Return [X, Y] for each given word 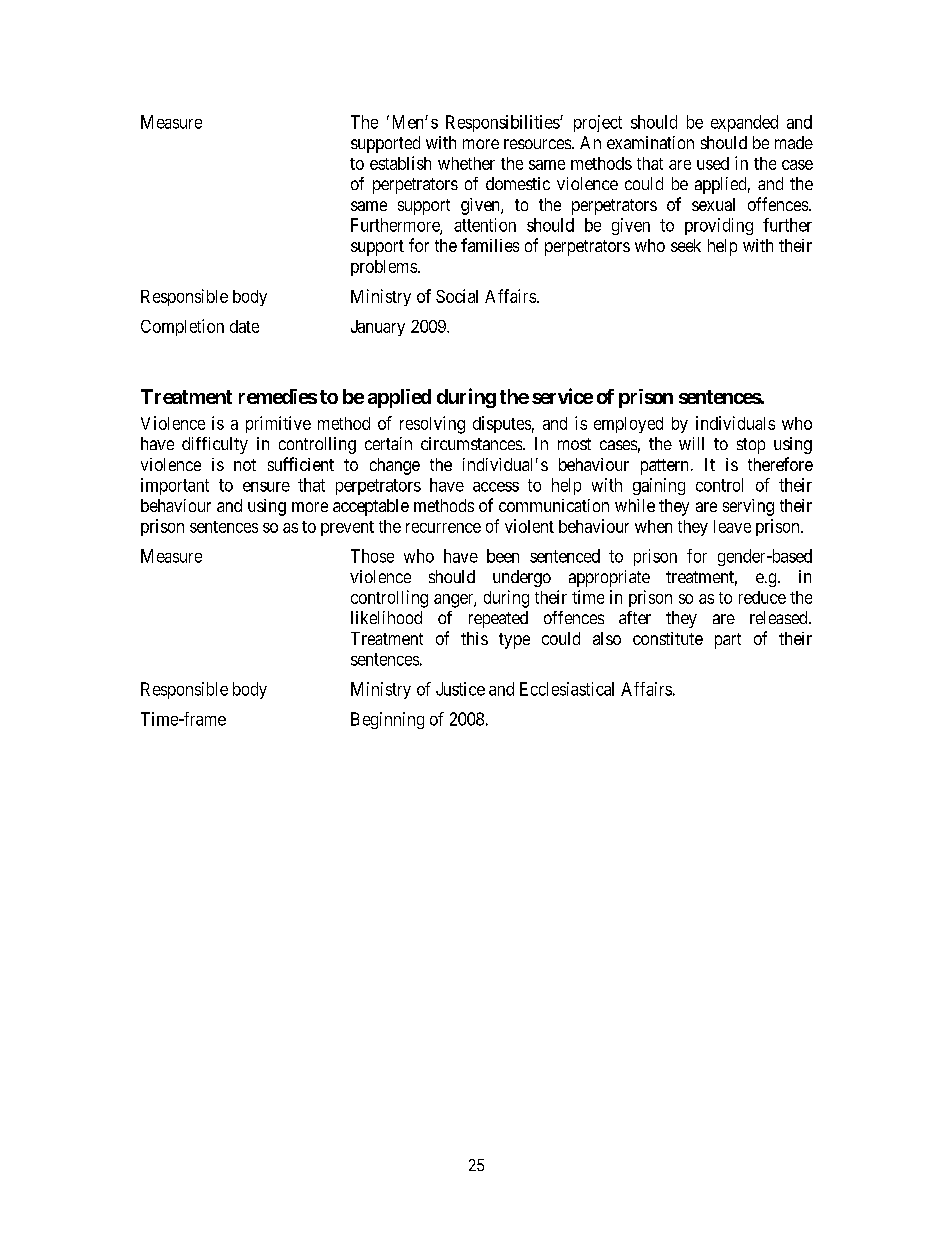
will [691, 443]
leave [732, 526]
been [503, 556]
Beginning [387, 720]
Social [457, 296]
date [244, 326]
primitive [278, 424]
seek [686, 245]
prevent [347, 528]
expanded [744, 123]
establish [400, 163]
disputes [502, 424]
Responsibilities [503, 123]
